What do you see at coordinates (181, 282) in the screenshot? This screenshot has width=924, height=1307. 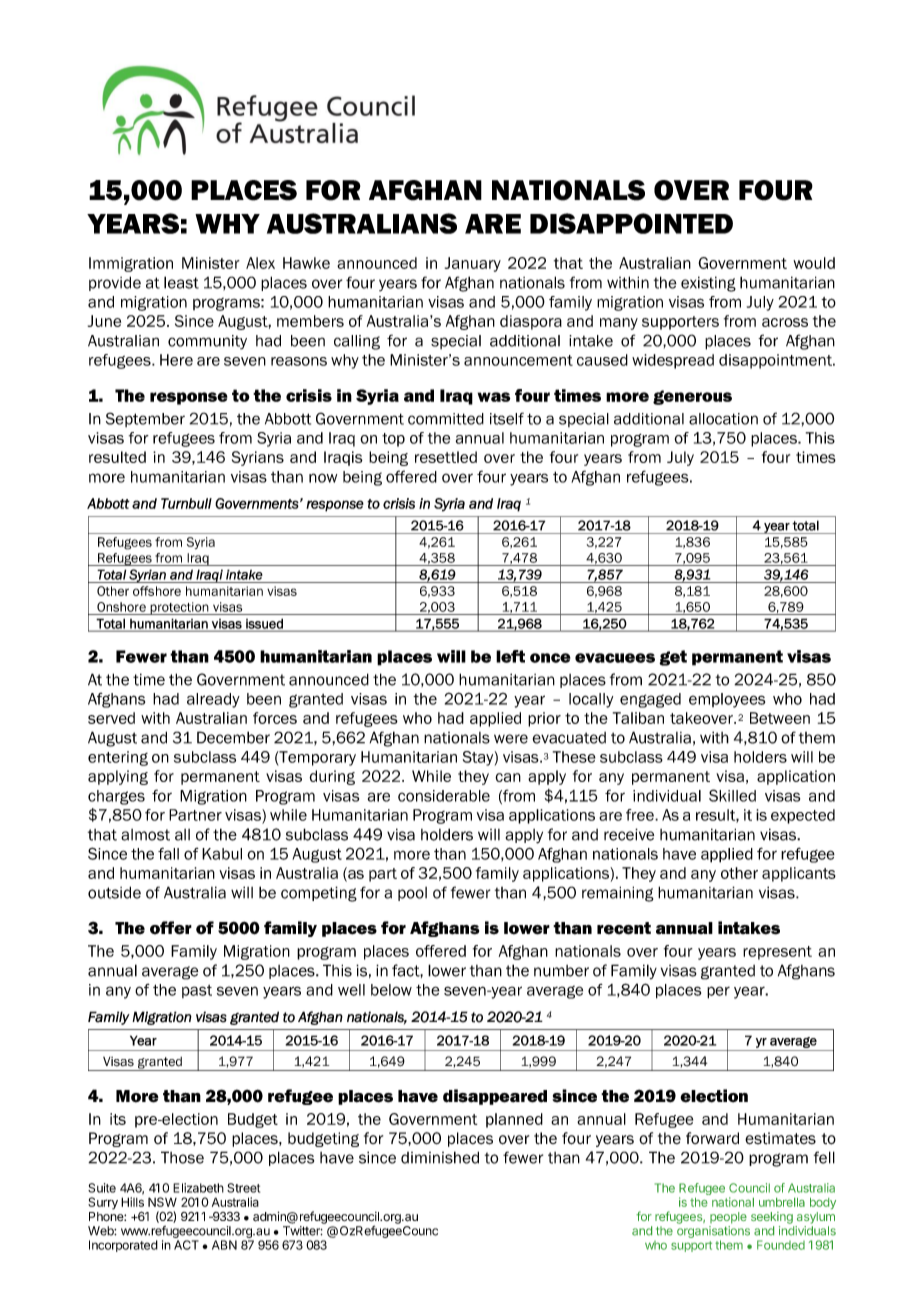 I see `least` at bounding box center [181, 282].
